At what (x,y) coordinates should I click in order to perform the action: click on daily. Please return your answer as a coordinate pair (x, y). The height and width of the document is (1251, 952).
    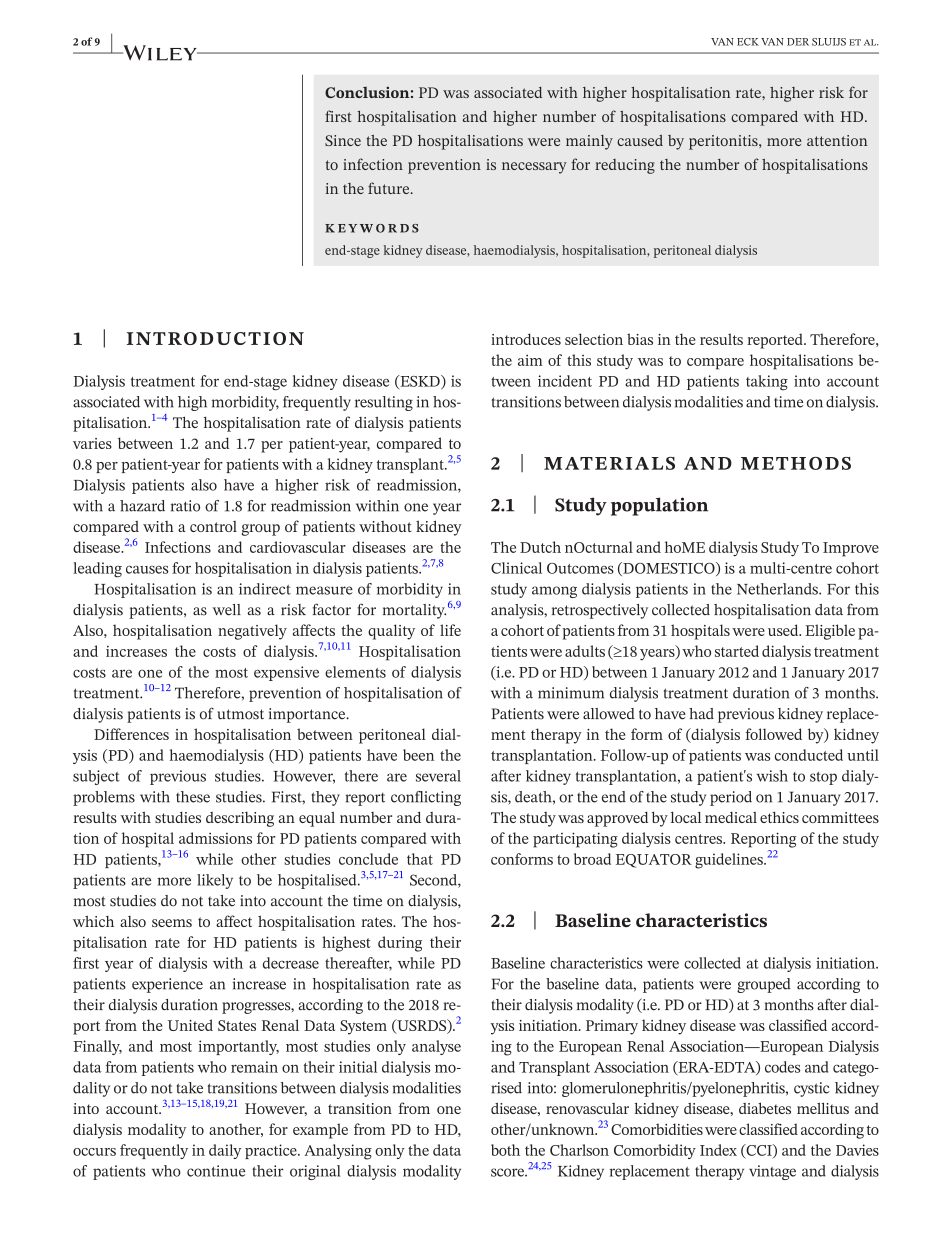
    Looking at the image, I should click on (225, 1151).
